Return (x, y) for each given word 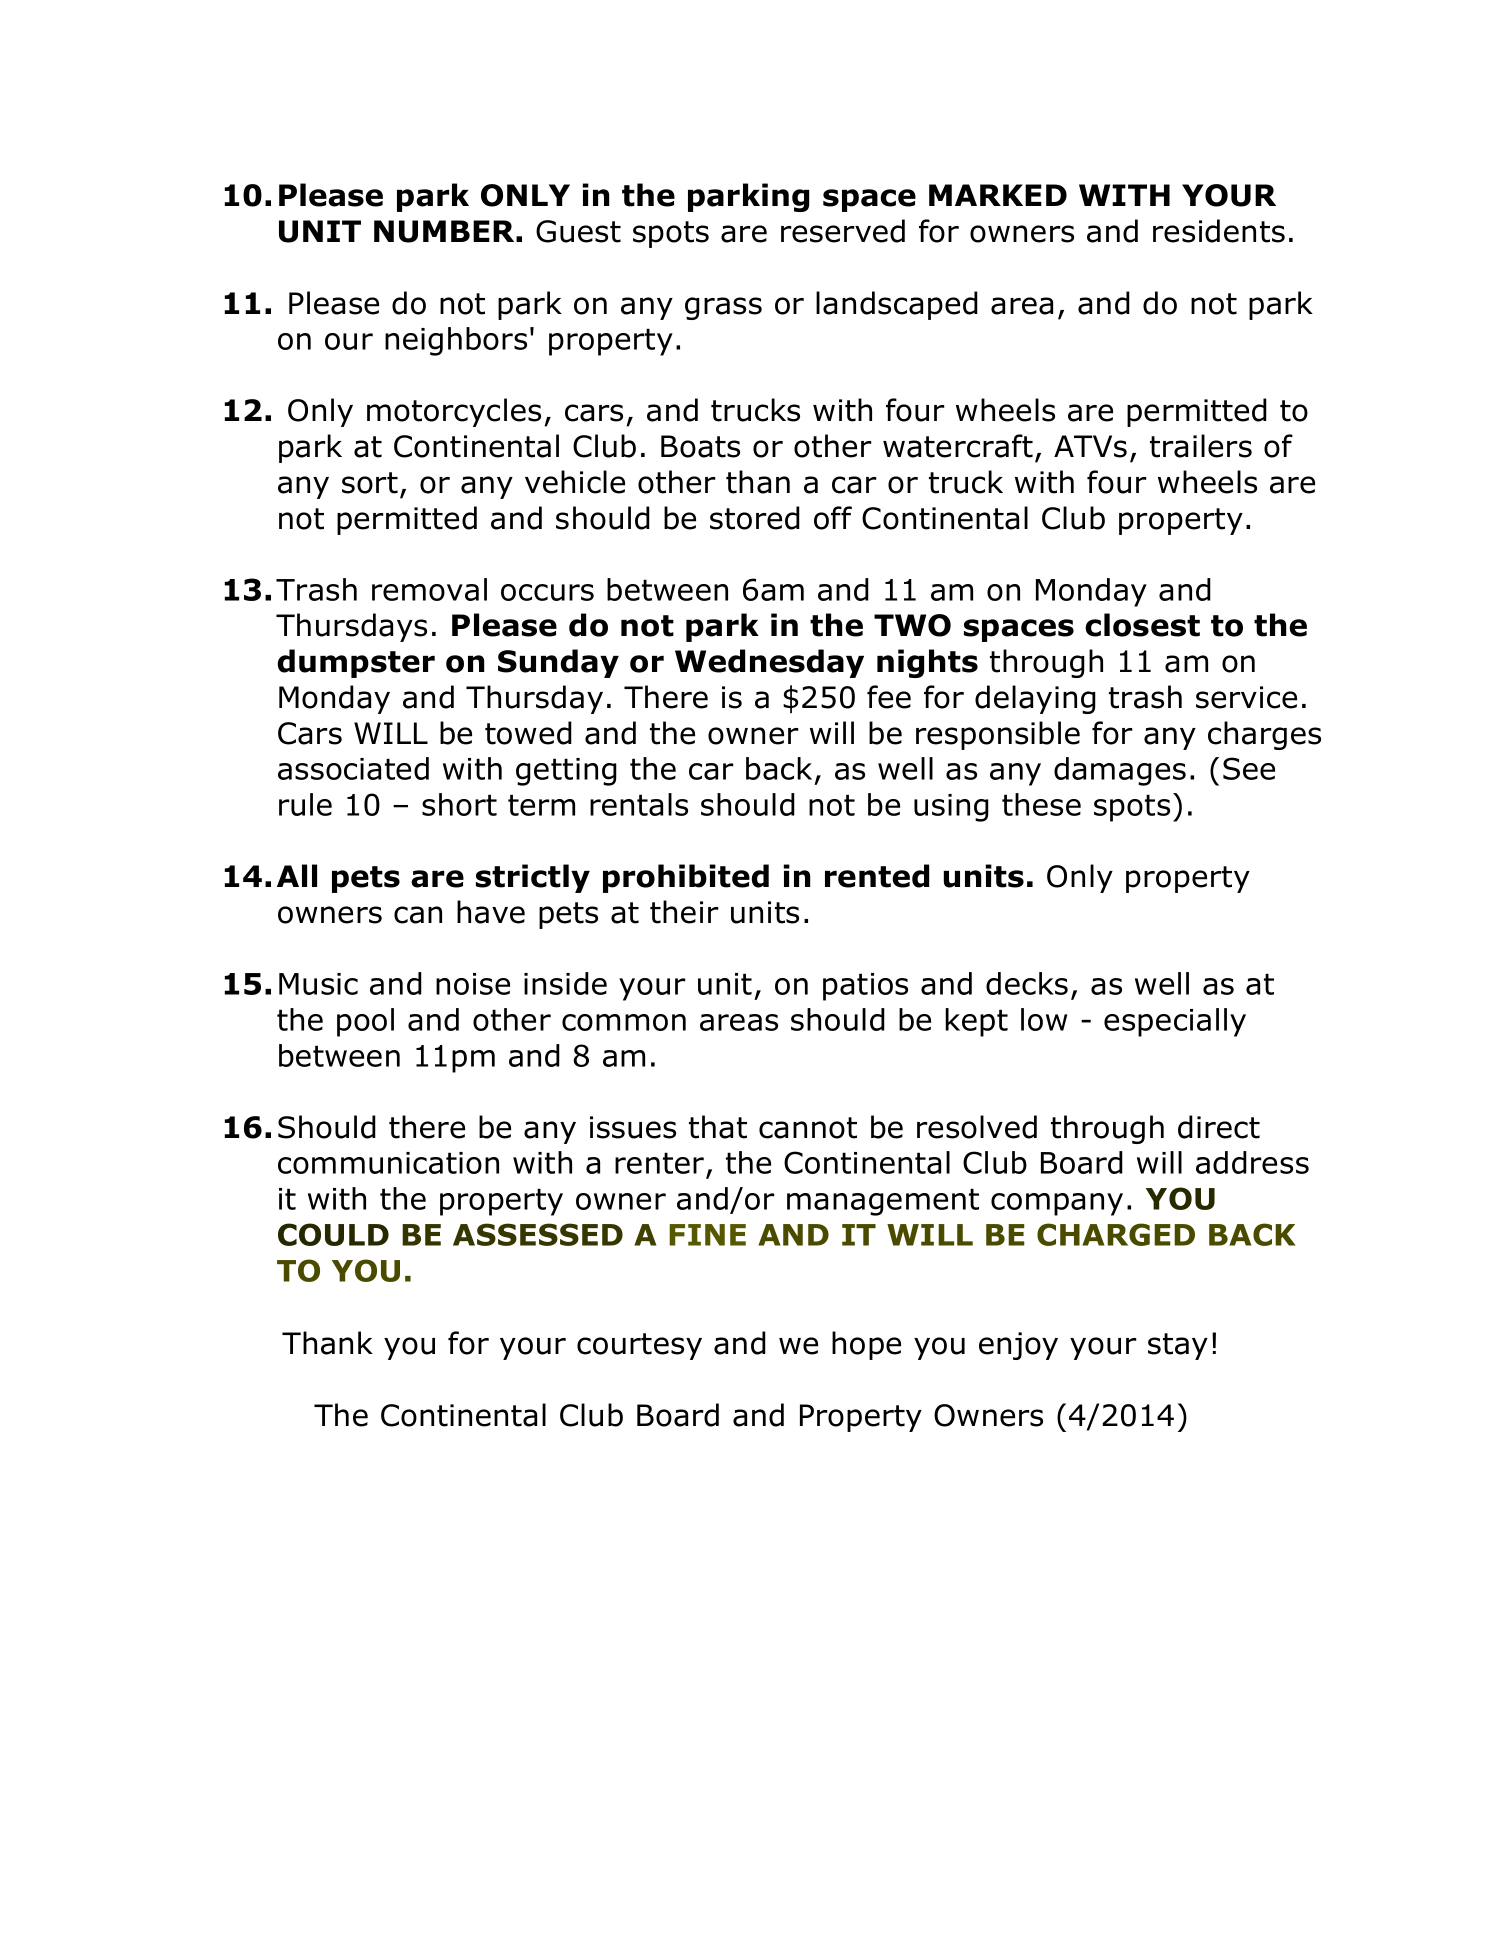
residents (1219, 231)
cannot (808, 1128)
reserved (843, 231)
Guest (578, 231)
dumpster (356, 663)
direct (1219, 1127)
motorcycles (454, 412)
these (1041, 804)
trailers (1201, 446)
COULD (333, 1234)
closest (1142, 625)
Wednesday (769, 663)
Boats (700, 446)
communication (388, 1163)
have (491, 912)
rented (877, 876)
